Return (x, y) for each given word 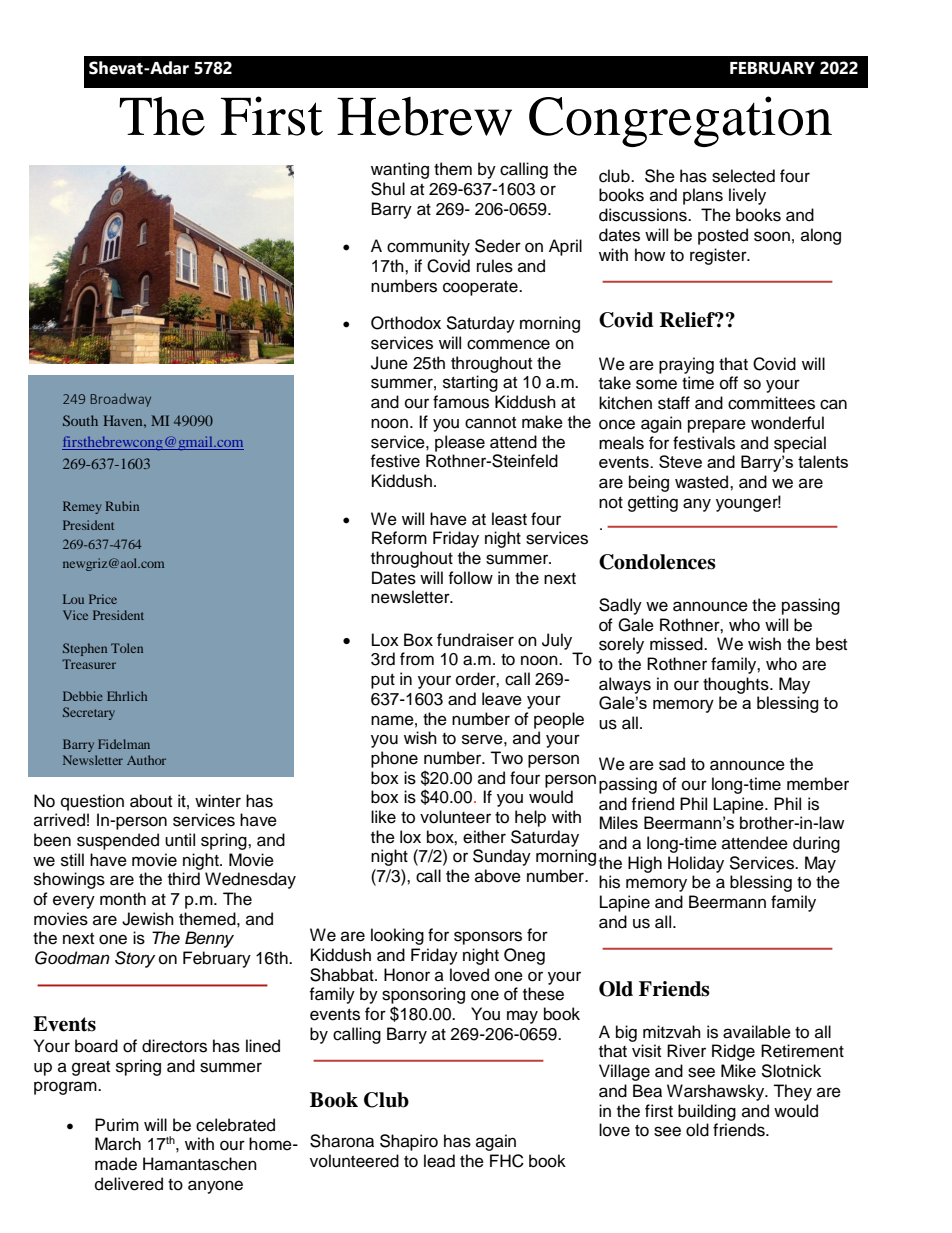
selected (743, 176)
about (151, 801)
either (484, 837)
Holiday (696, 864)
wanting (400, 170)
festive (395, 461)
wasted (703, 482)
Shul (388, 189)
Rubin (122, 506)
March (118, 1144)
